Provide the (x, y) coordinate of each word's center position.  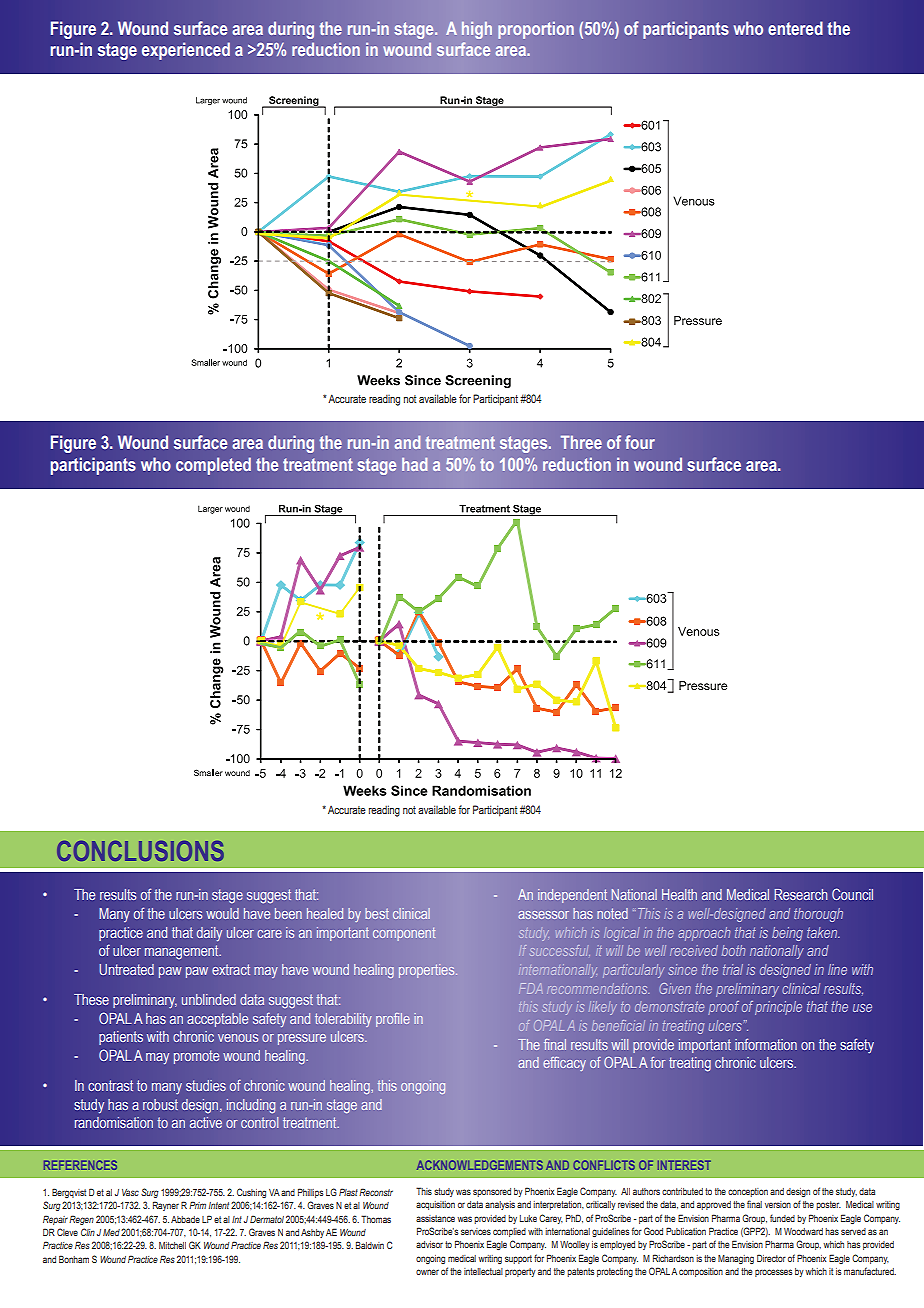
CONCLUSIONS (140, 851)
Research (800, 894)
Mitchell (172, 1245)
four (640, 442)
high (477, 30)
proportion (536, 30)
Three (581, 442)
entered (795, 28)
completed (213, 466)
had (414, 464)
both (733, 950)
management (183, 952)
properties (428, 971)
